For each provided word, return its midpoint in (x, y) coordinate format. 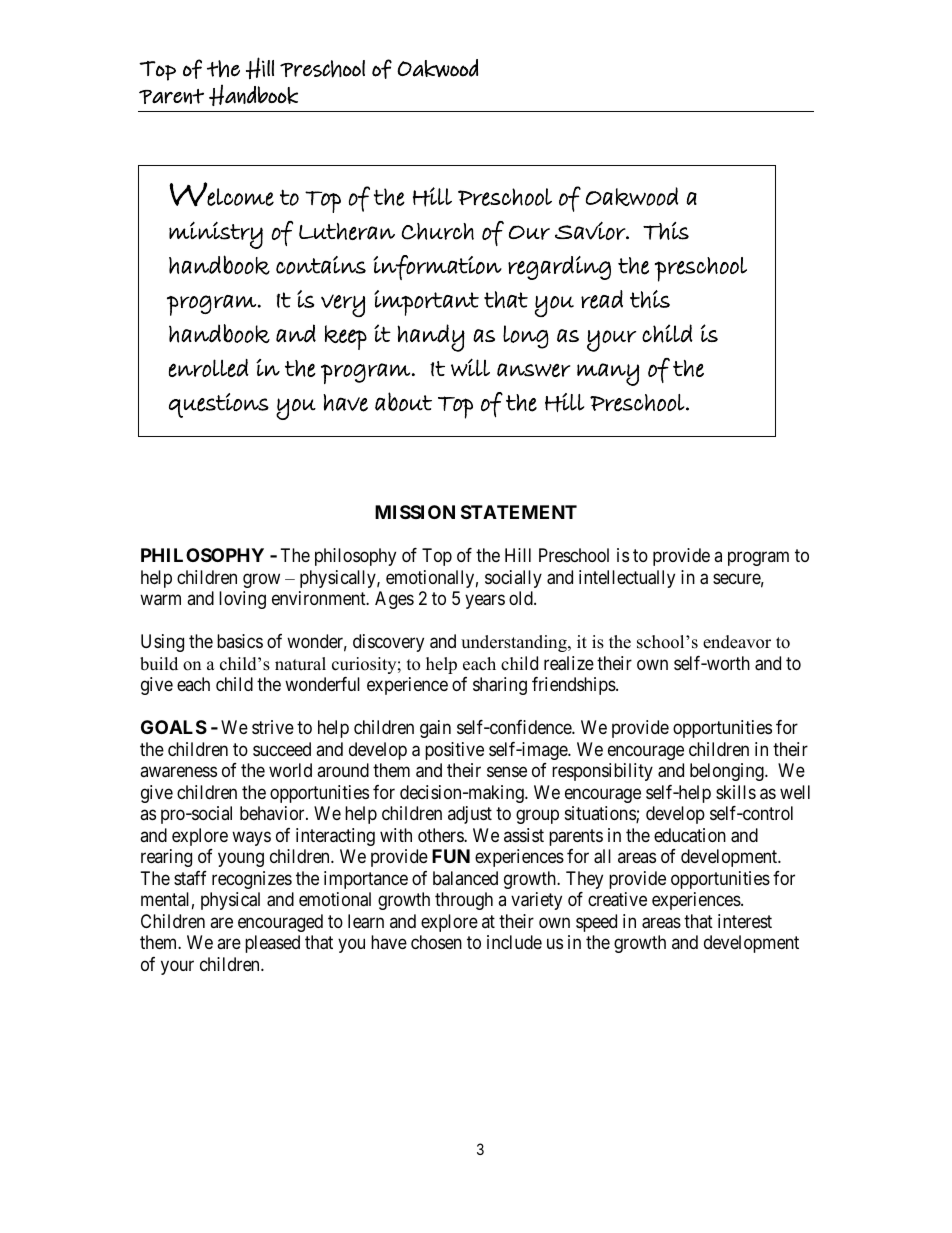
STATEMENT (519, 512)
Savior (591, 230)
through (464, 901)
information (438, 267)
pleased (272, 944)
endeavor (737, 642)
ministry (216, 235)
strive (273, 727)
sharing (500, 686)
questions (219, 405)
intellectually (627, 579)
